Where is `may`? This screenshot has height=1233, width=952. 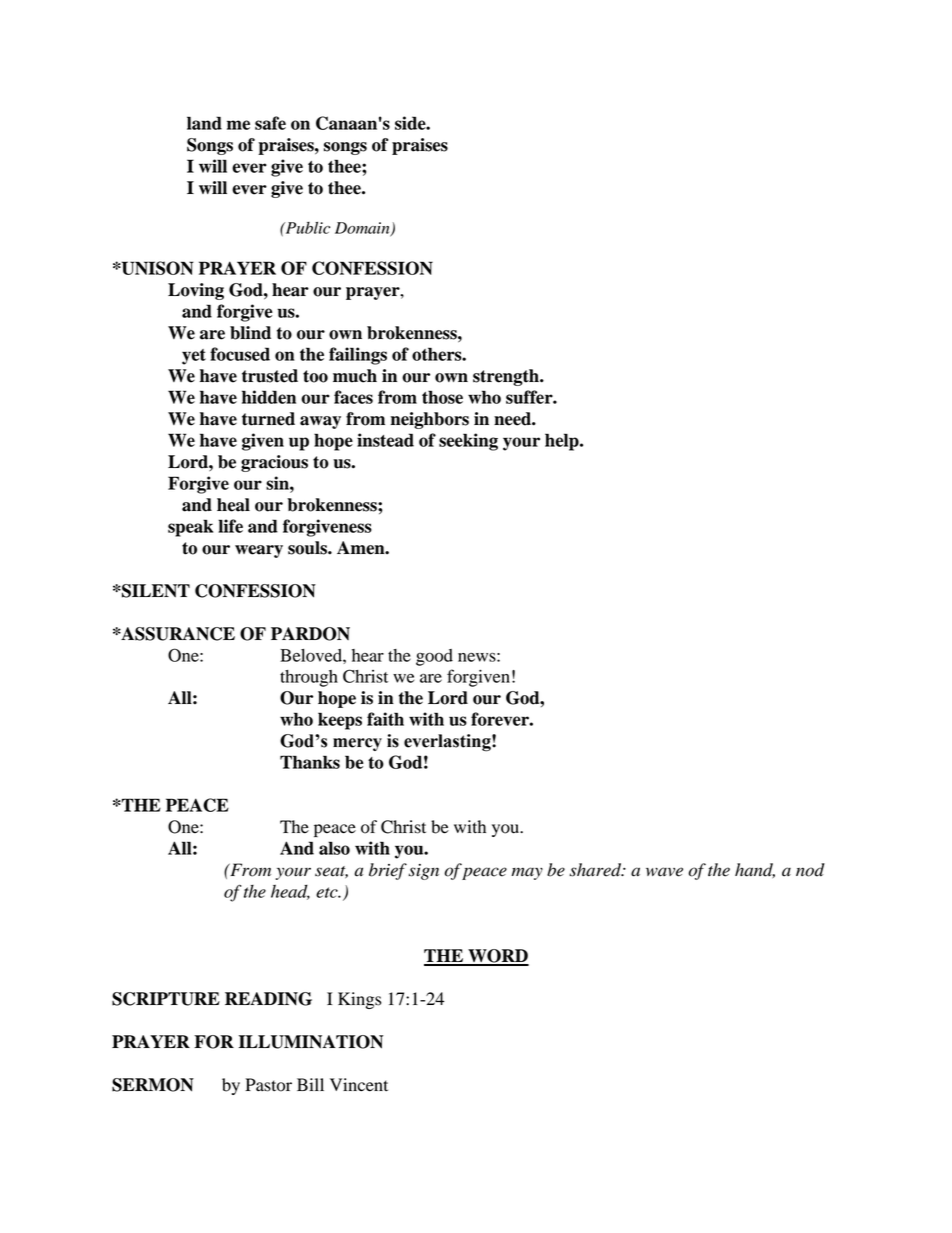
may is located at coordinates (527, 873).
